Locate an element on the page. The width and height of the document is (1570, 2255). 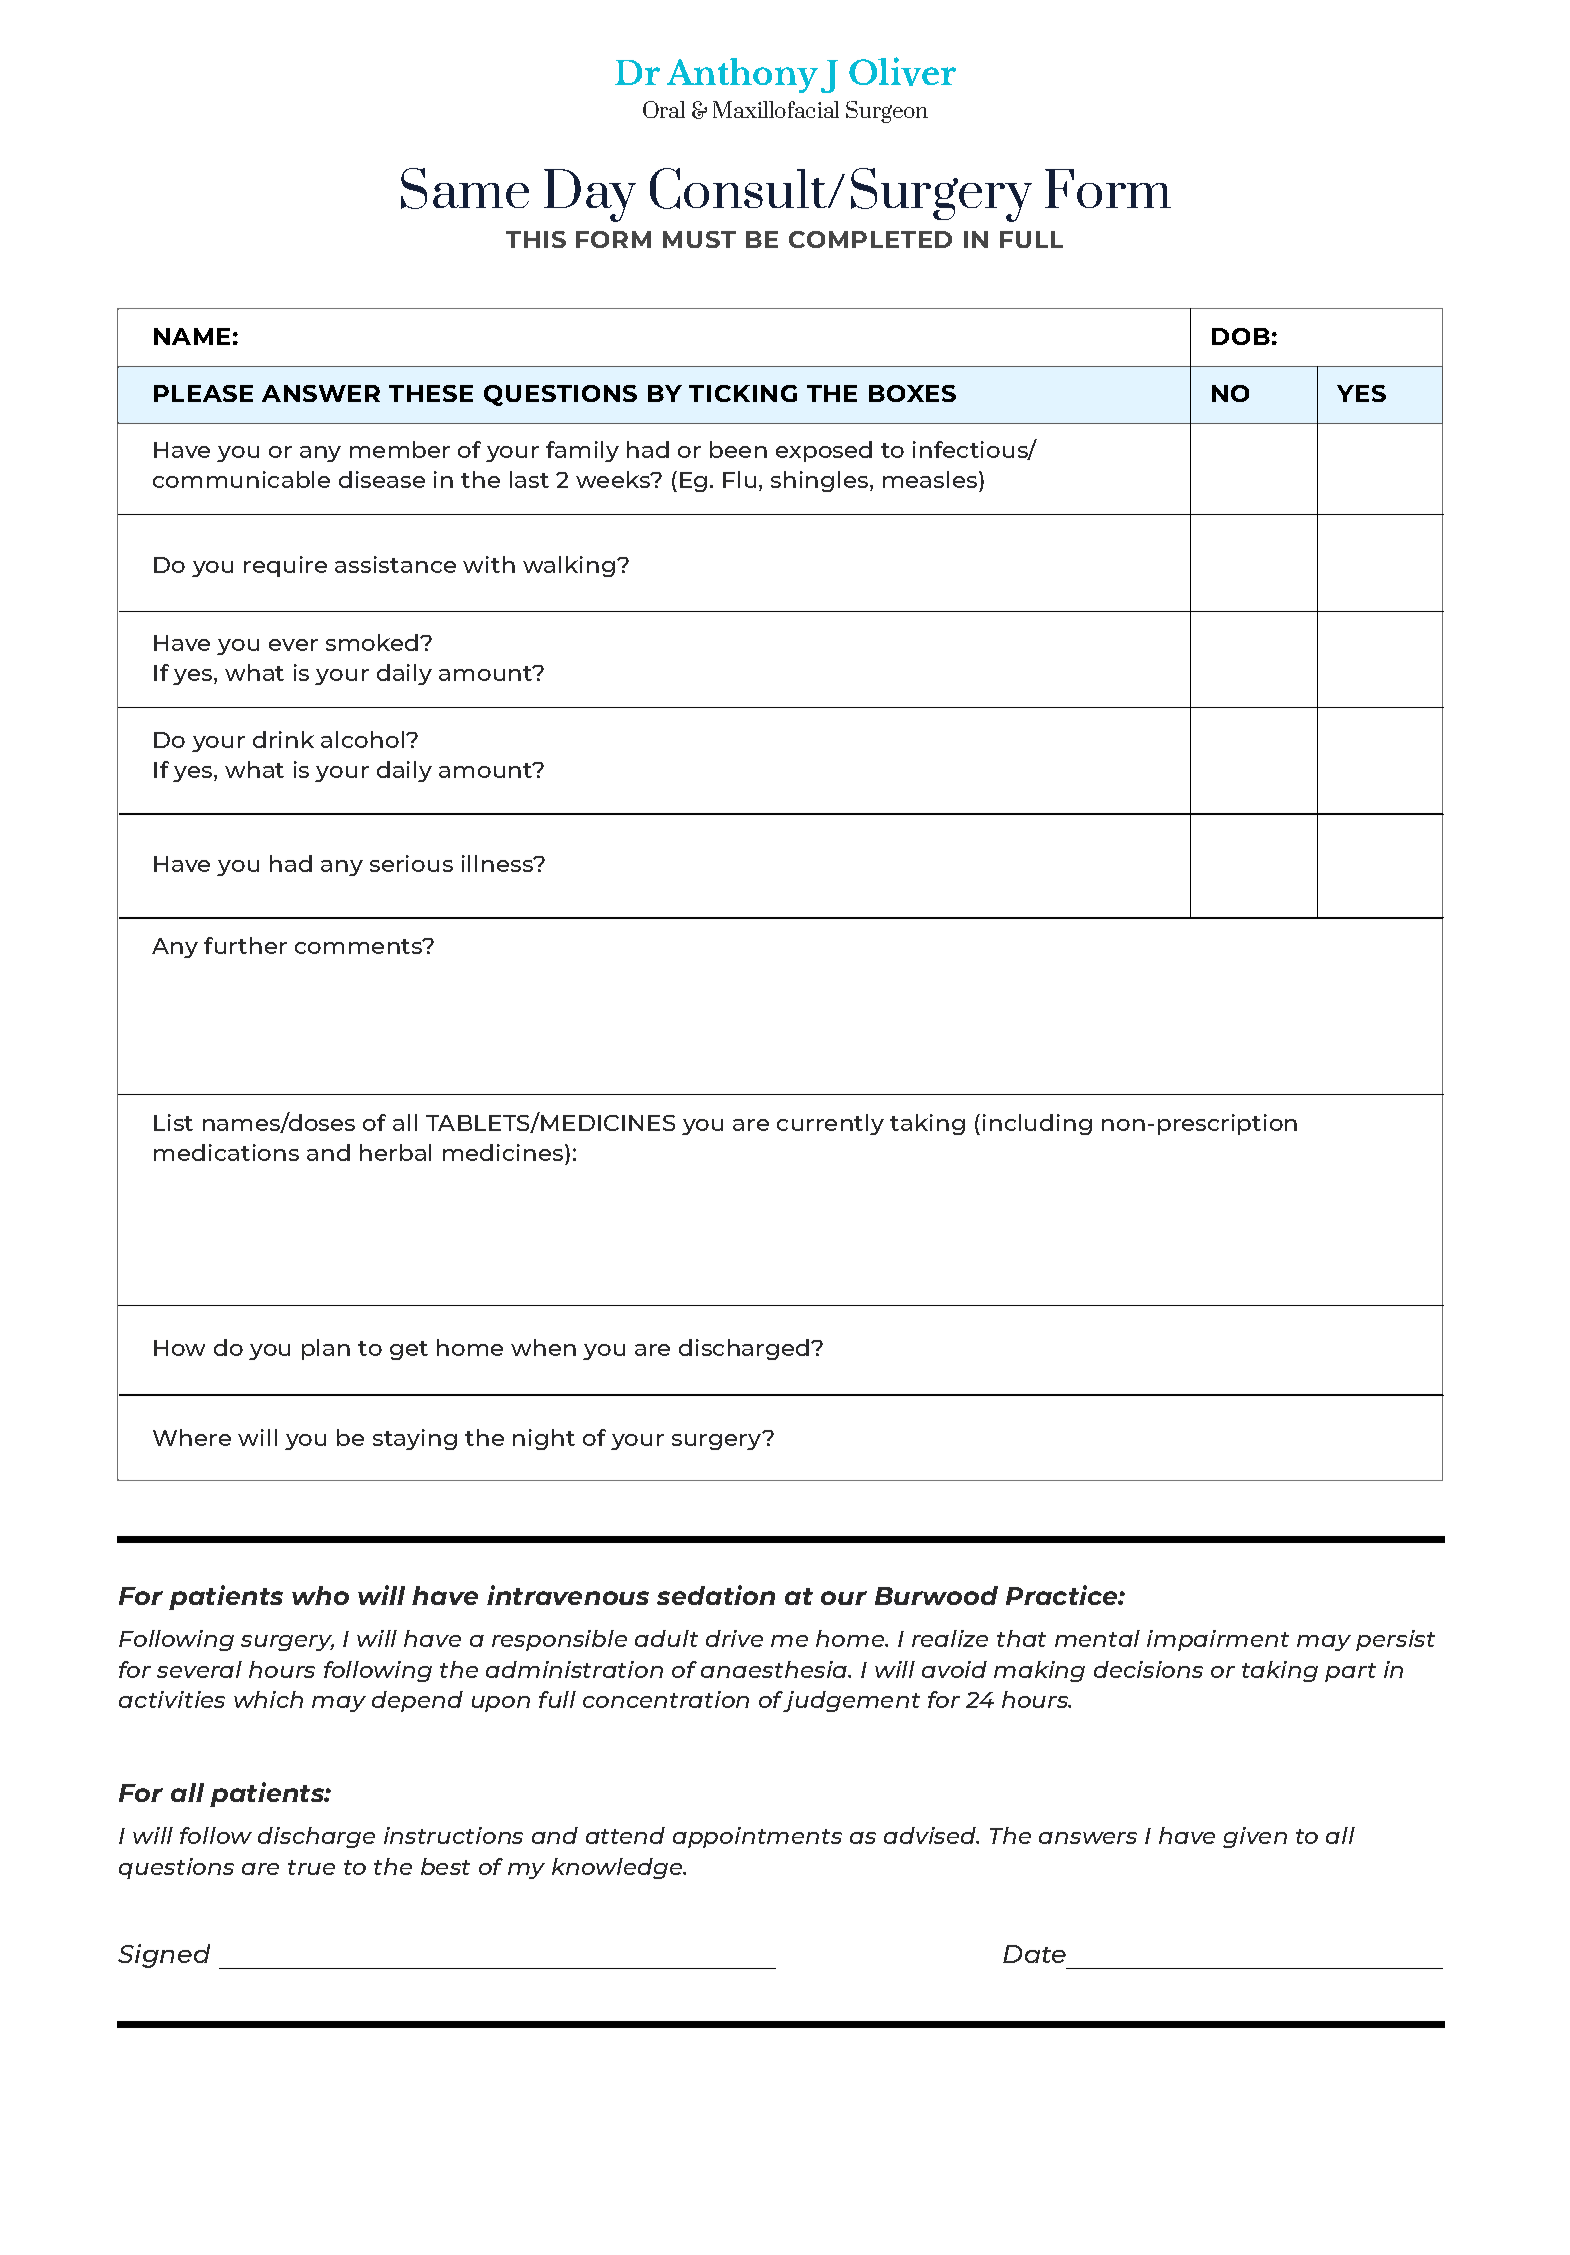
appointments is located at coordinates (757, 1837).
